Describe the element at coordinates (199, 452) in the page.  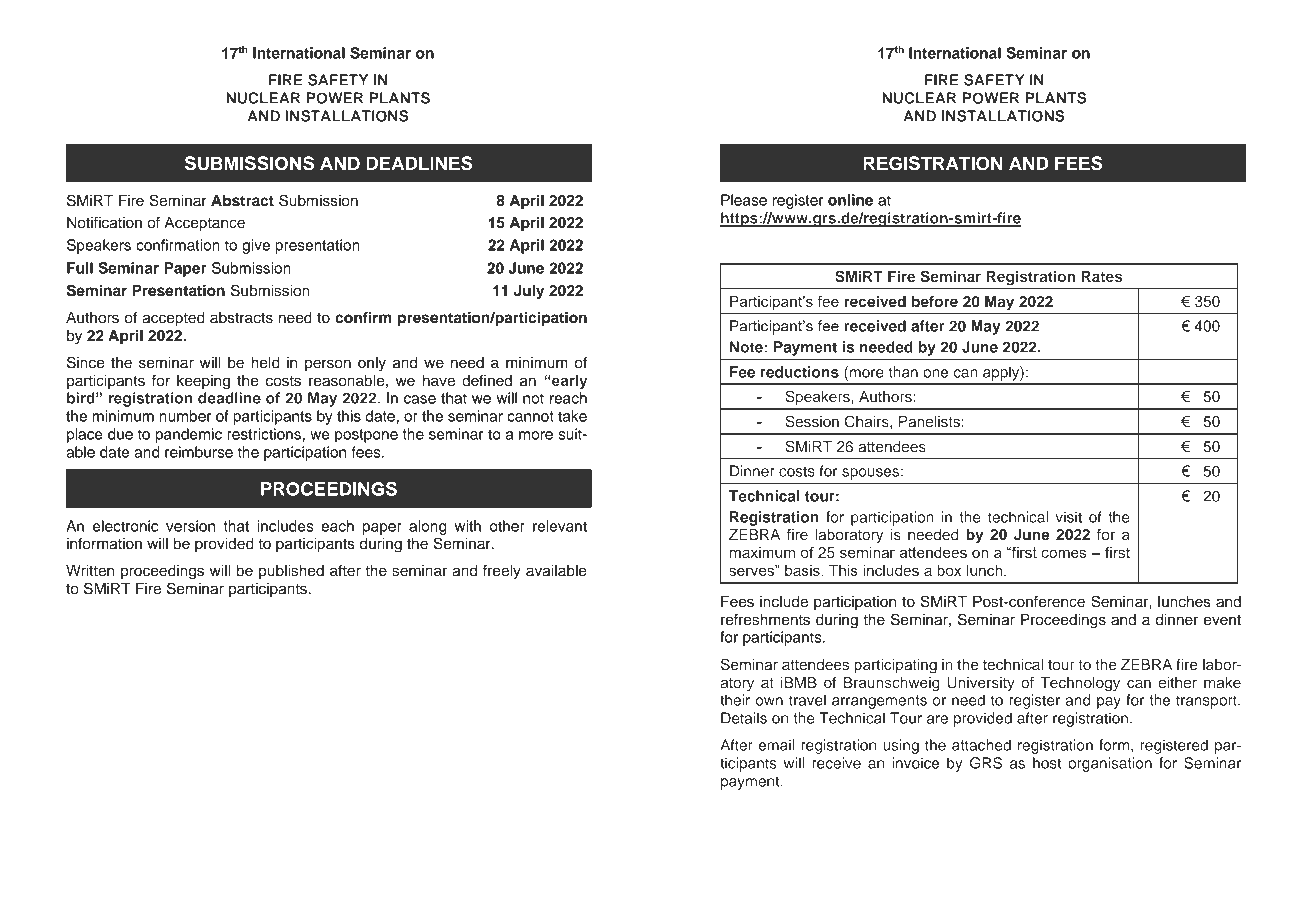
I see `reimburse` at that location.
